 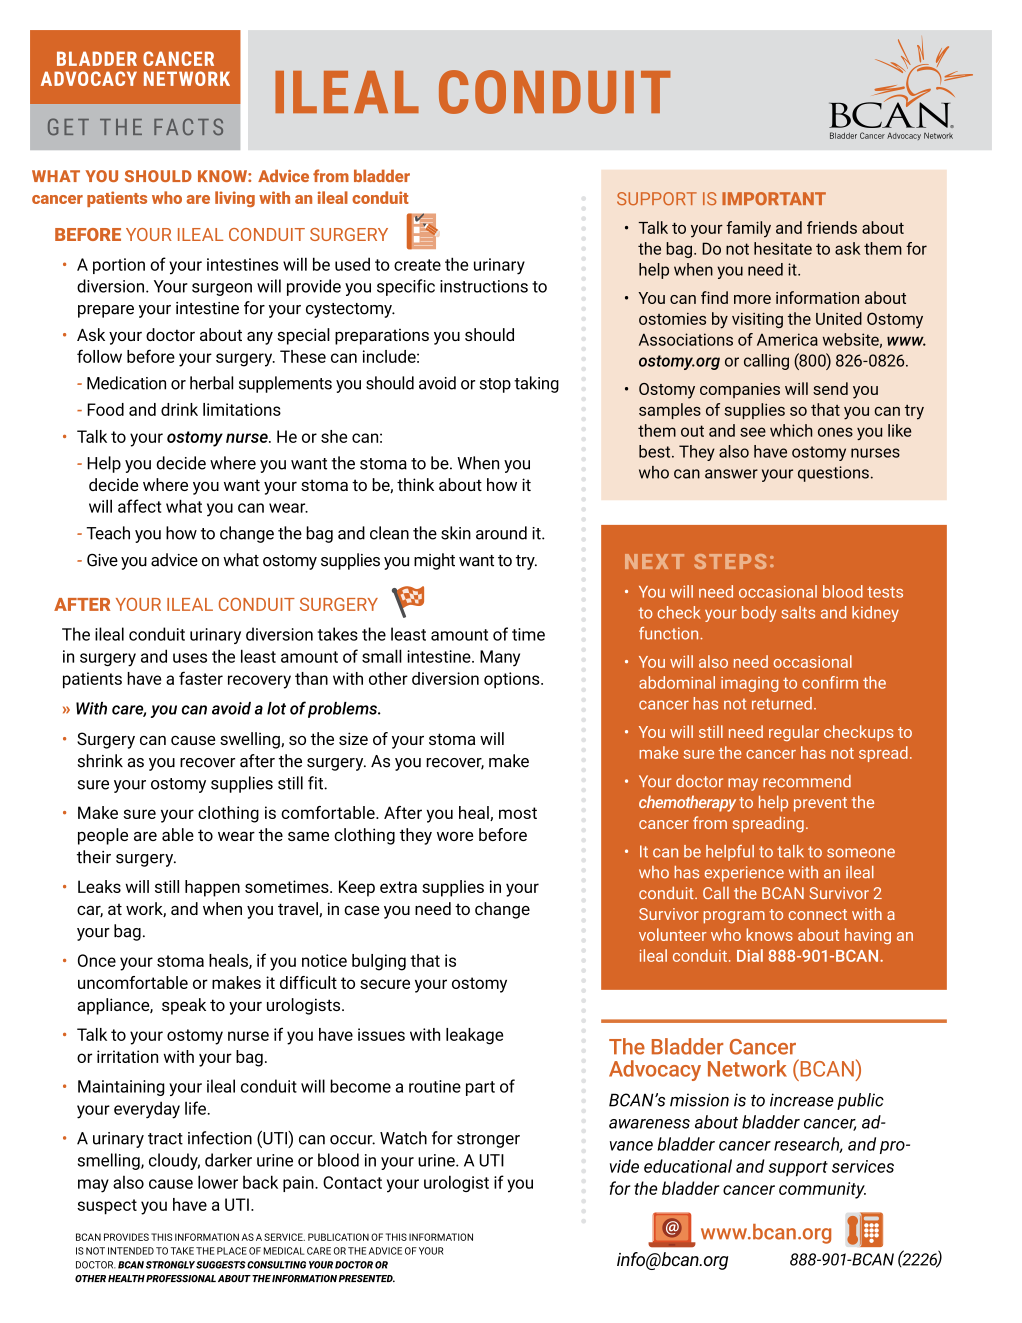 What do you see at coordinates (484, 286) in the page?
I see `instructions` at bounding box center [484, 286].
